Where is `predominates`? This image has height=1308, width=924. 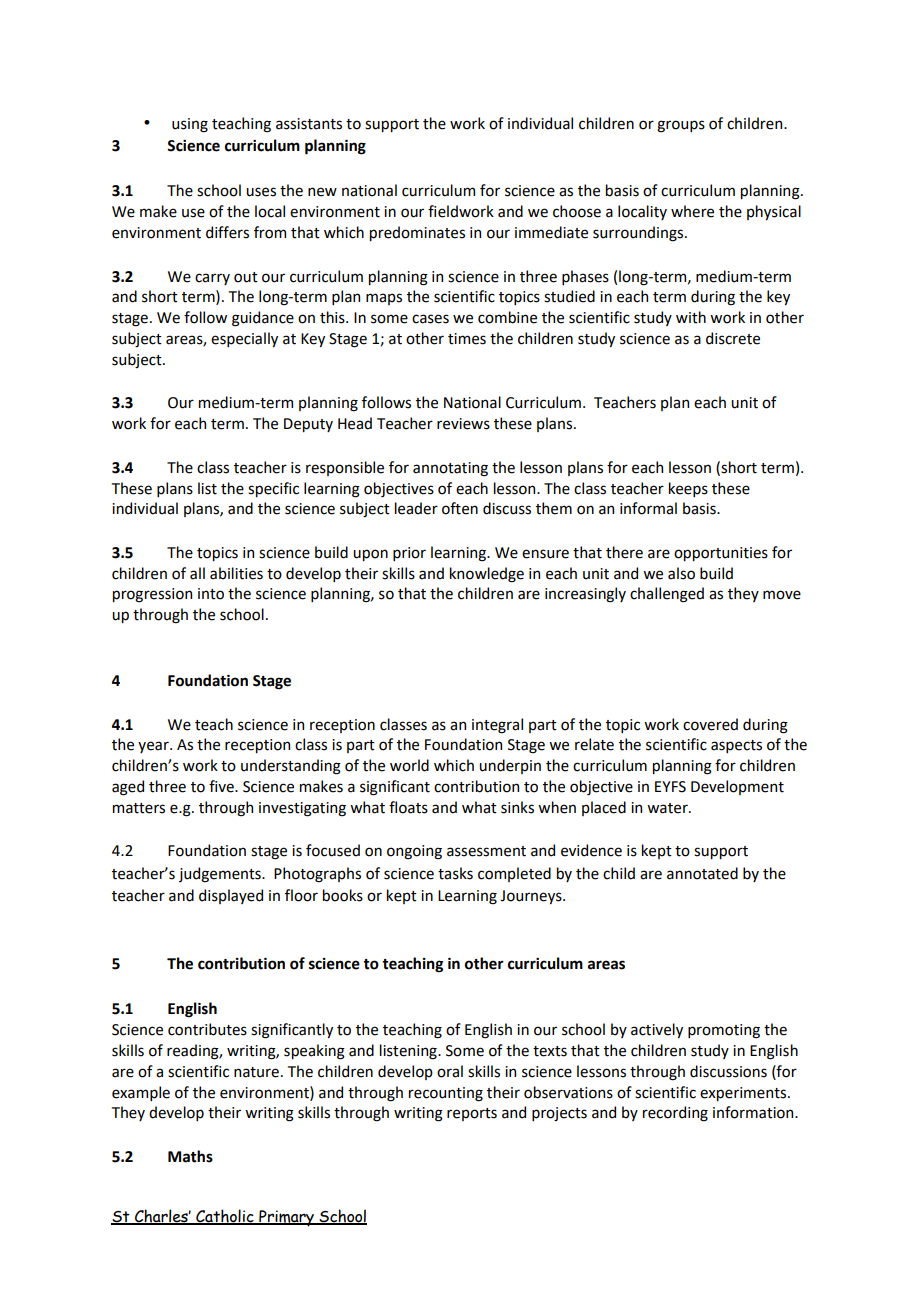
predominates is located at coordinates (417, 233).
